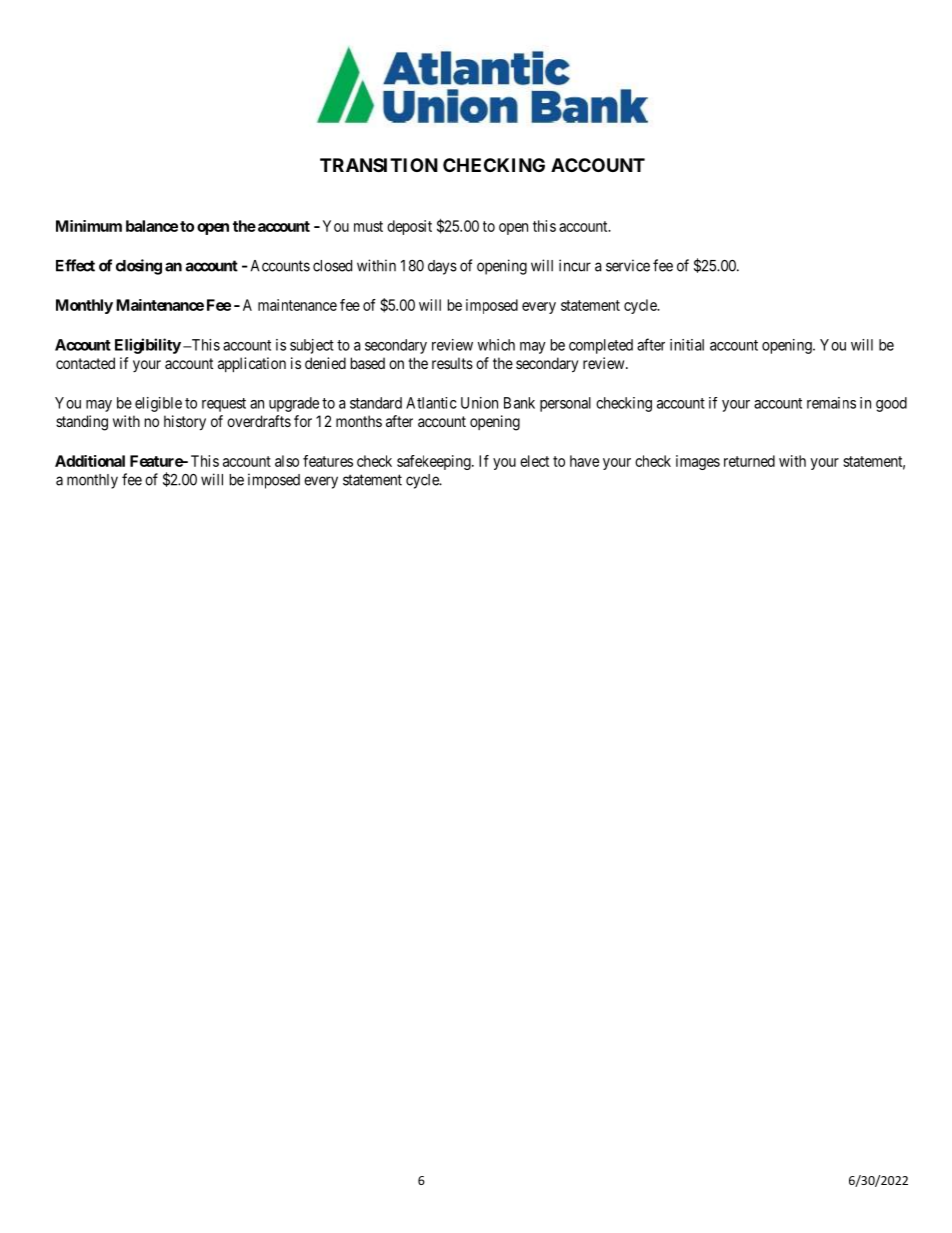 The width and height of the screenshot is (952, 1233). Describe the element at coordinates (831, 403) in the screenshot. I see `remains` at that location.
